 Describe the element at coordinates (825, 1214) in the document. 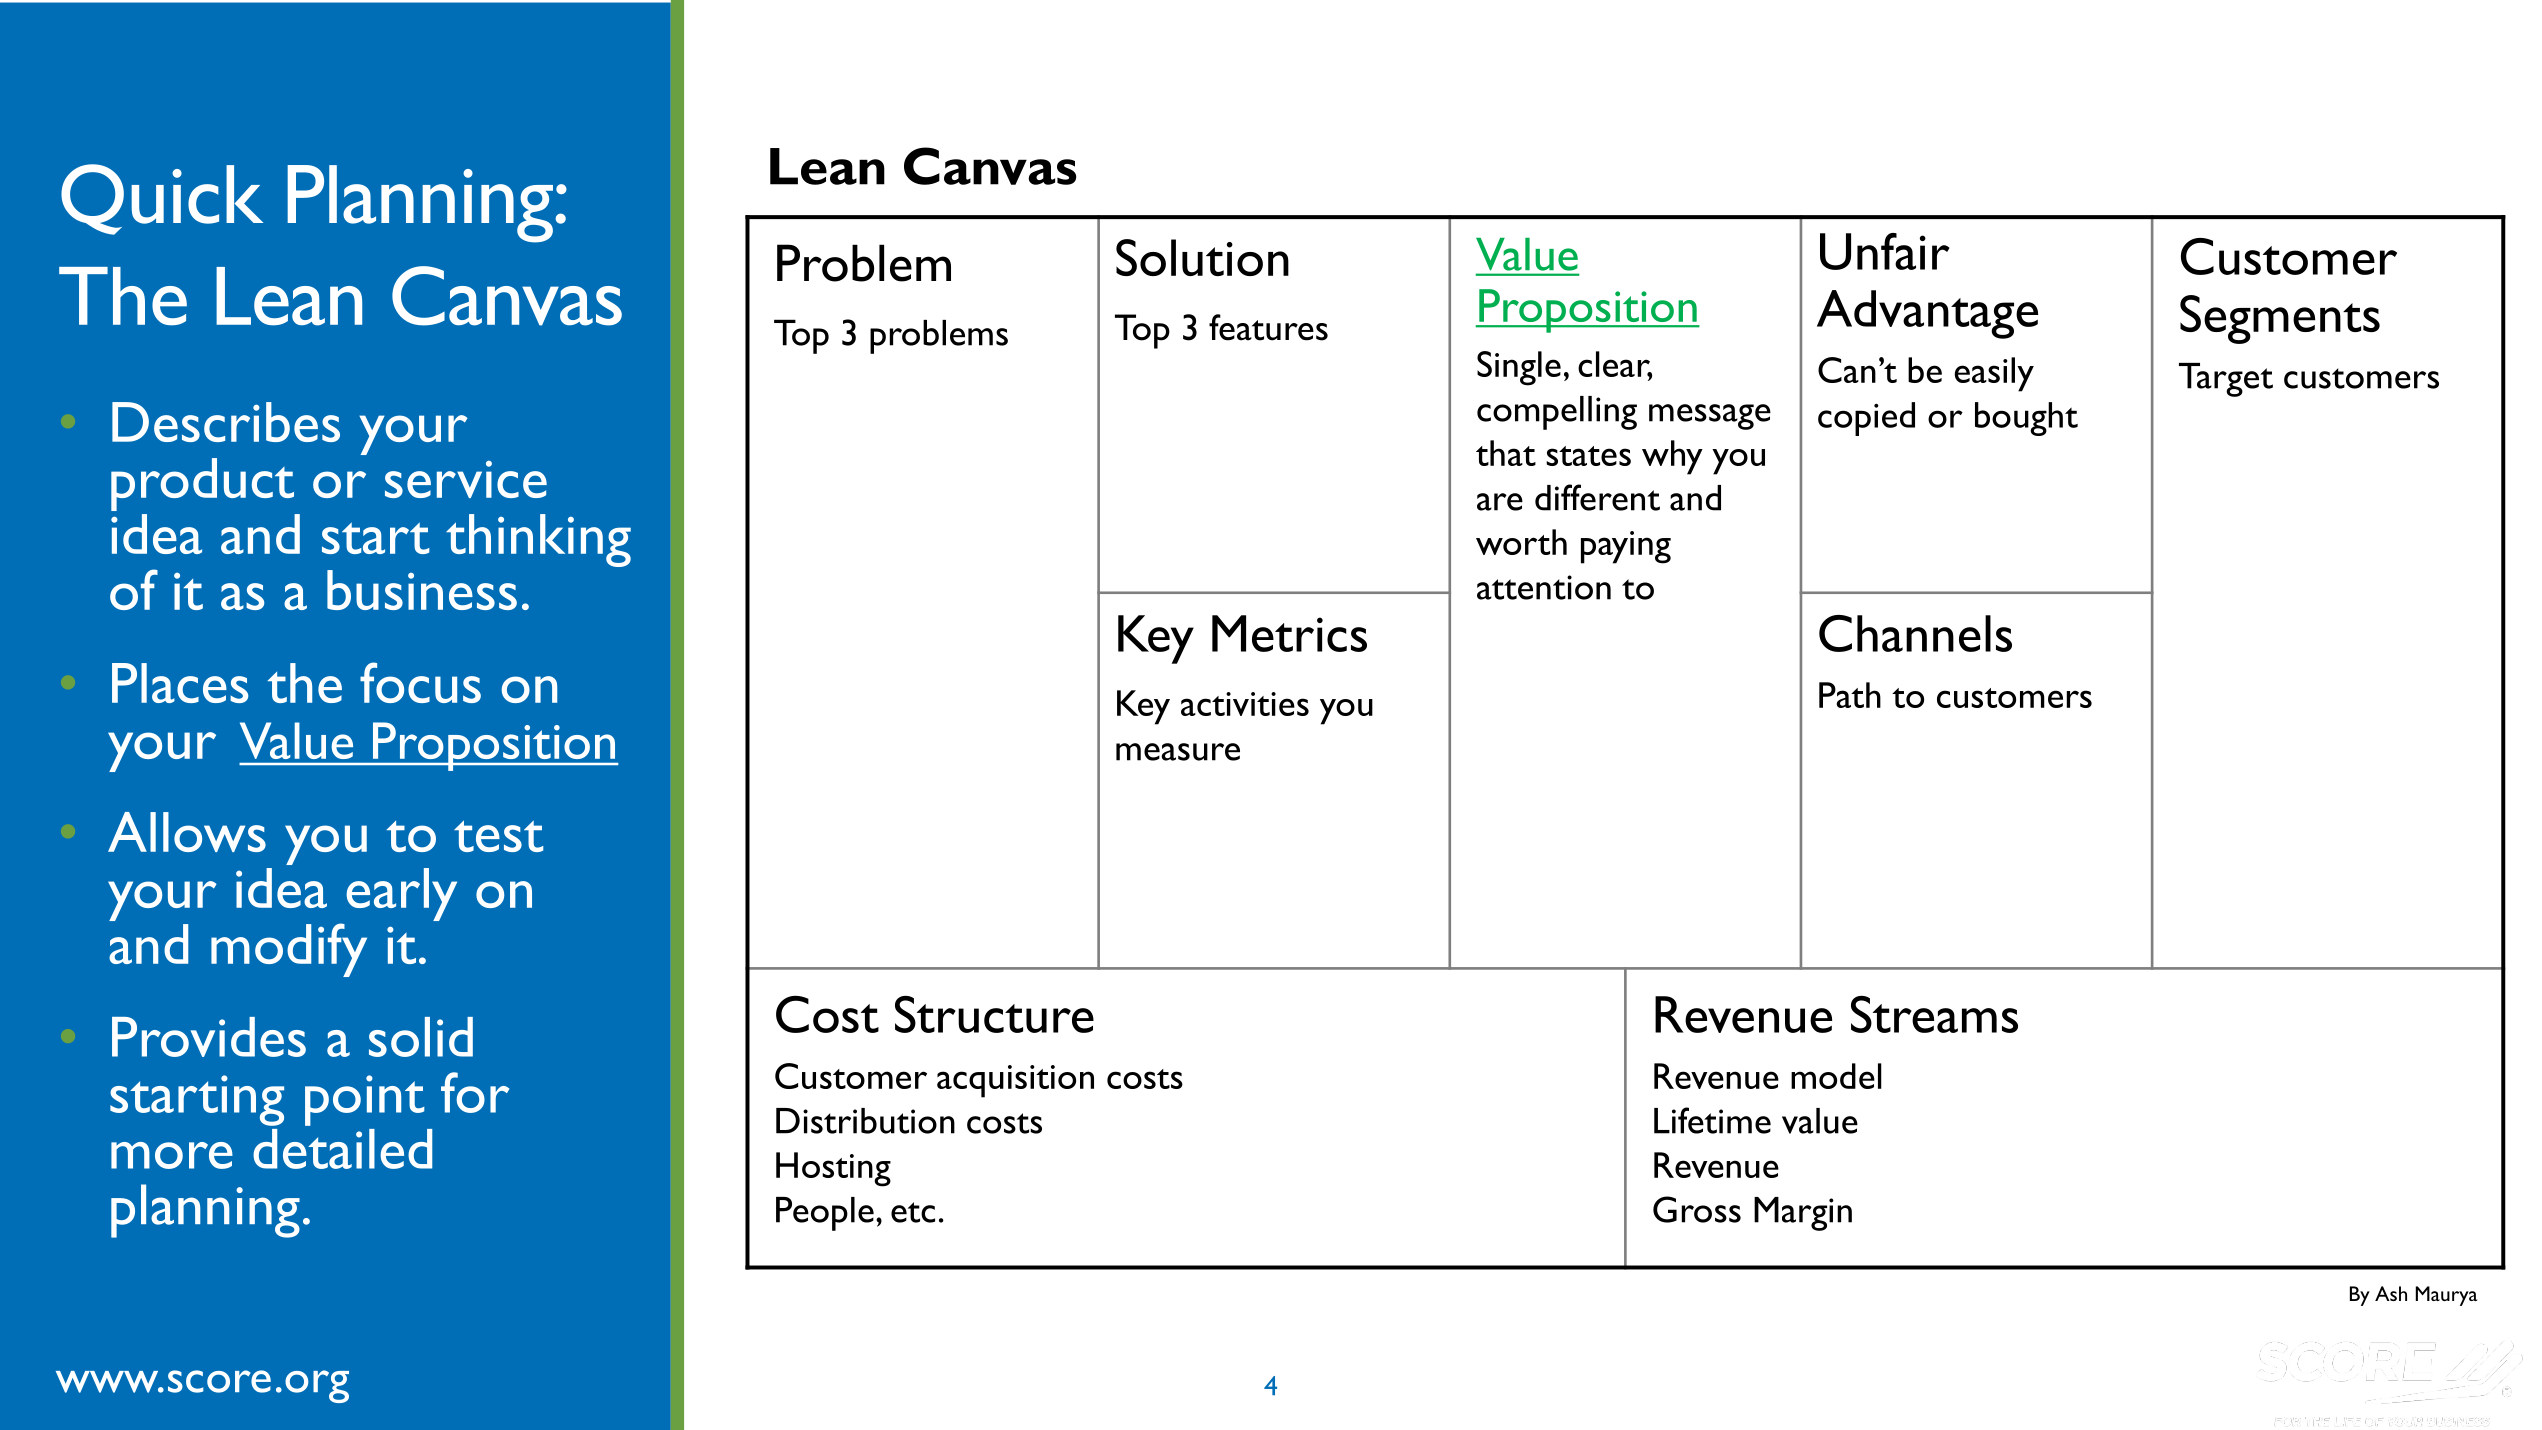

I see `People` at that location.
